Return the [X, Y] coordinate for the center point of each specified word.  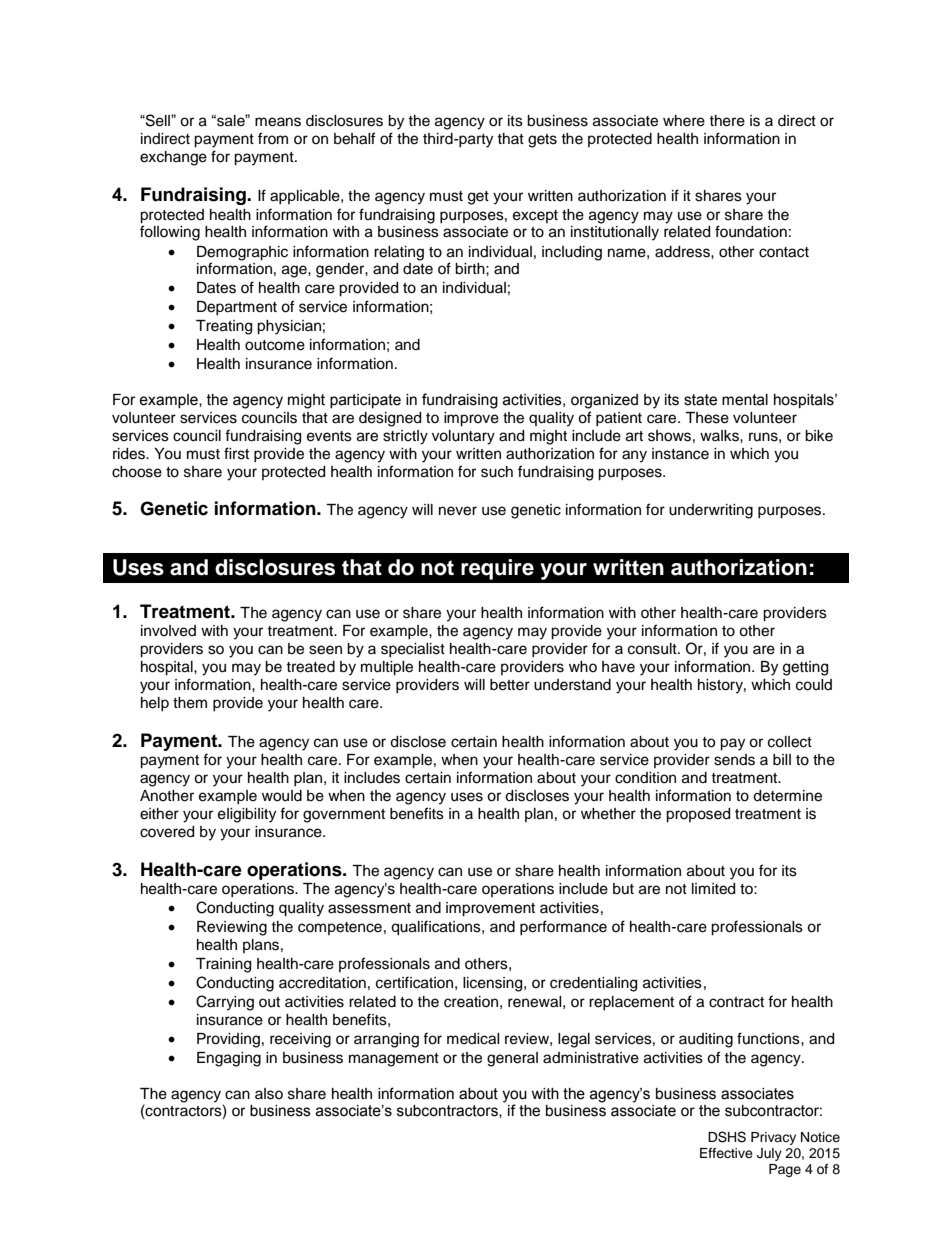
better [510, 685]
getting [805, 668]
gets [542, 141]
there [727, 121]
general [512, 1059]
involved [168, 631]
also [269, 1094]
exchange [173, 158]
